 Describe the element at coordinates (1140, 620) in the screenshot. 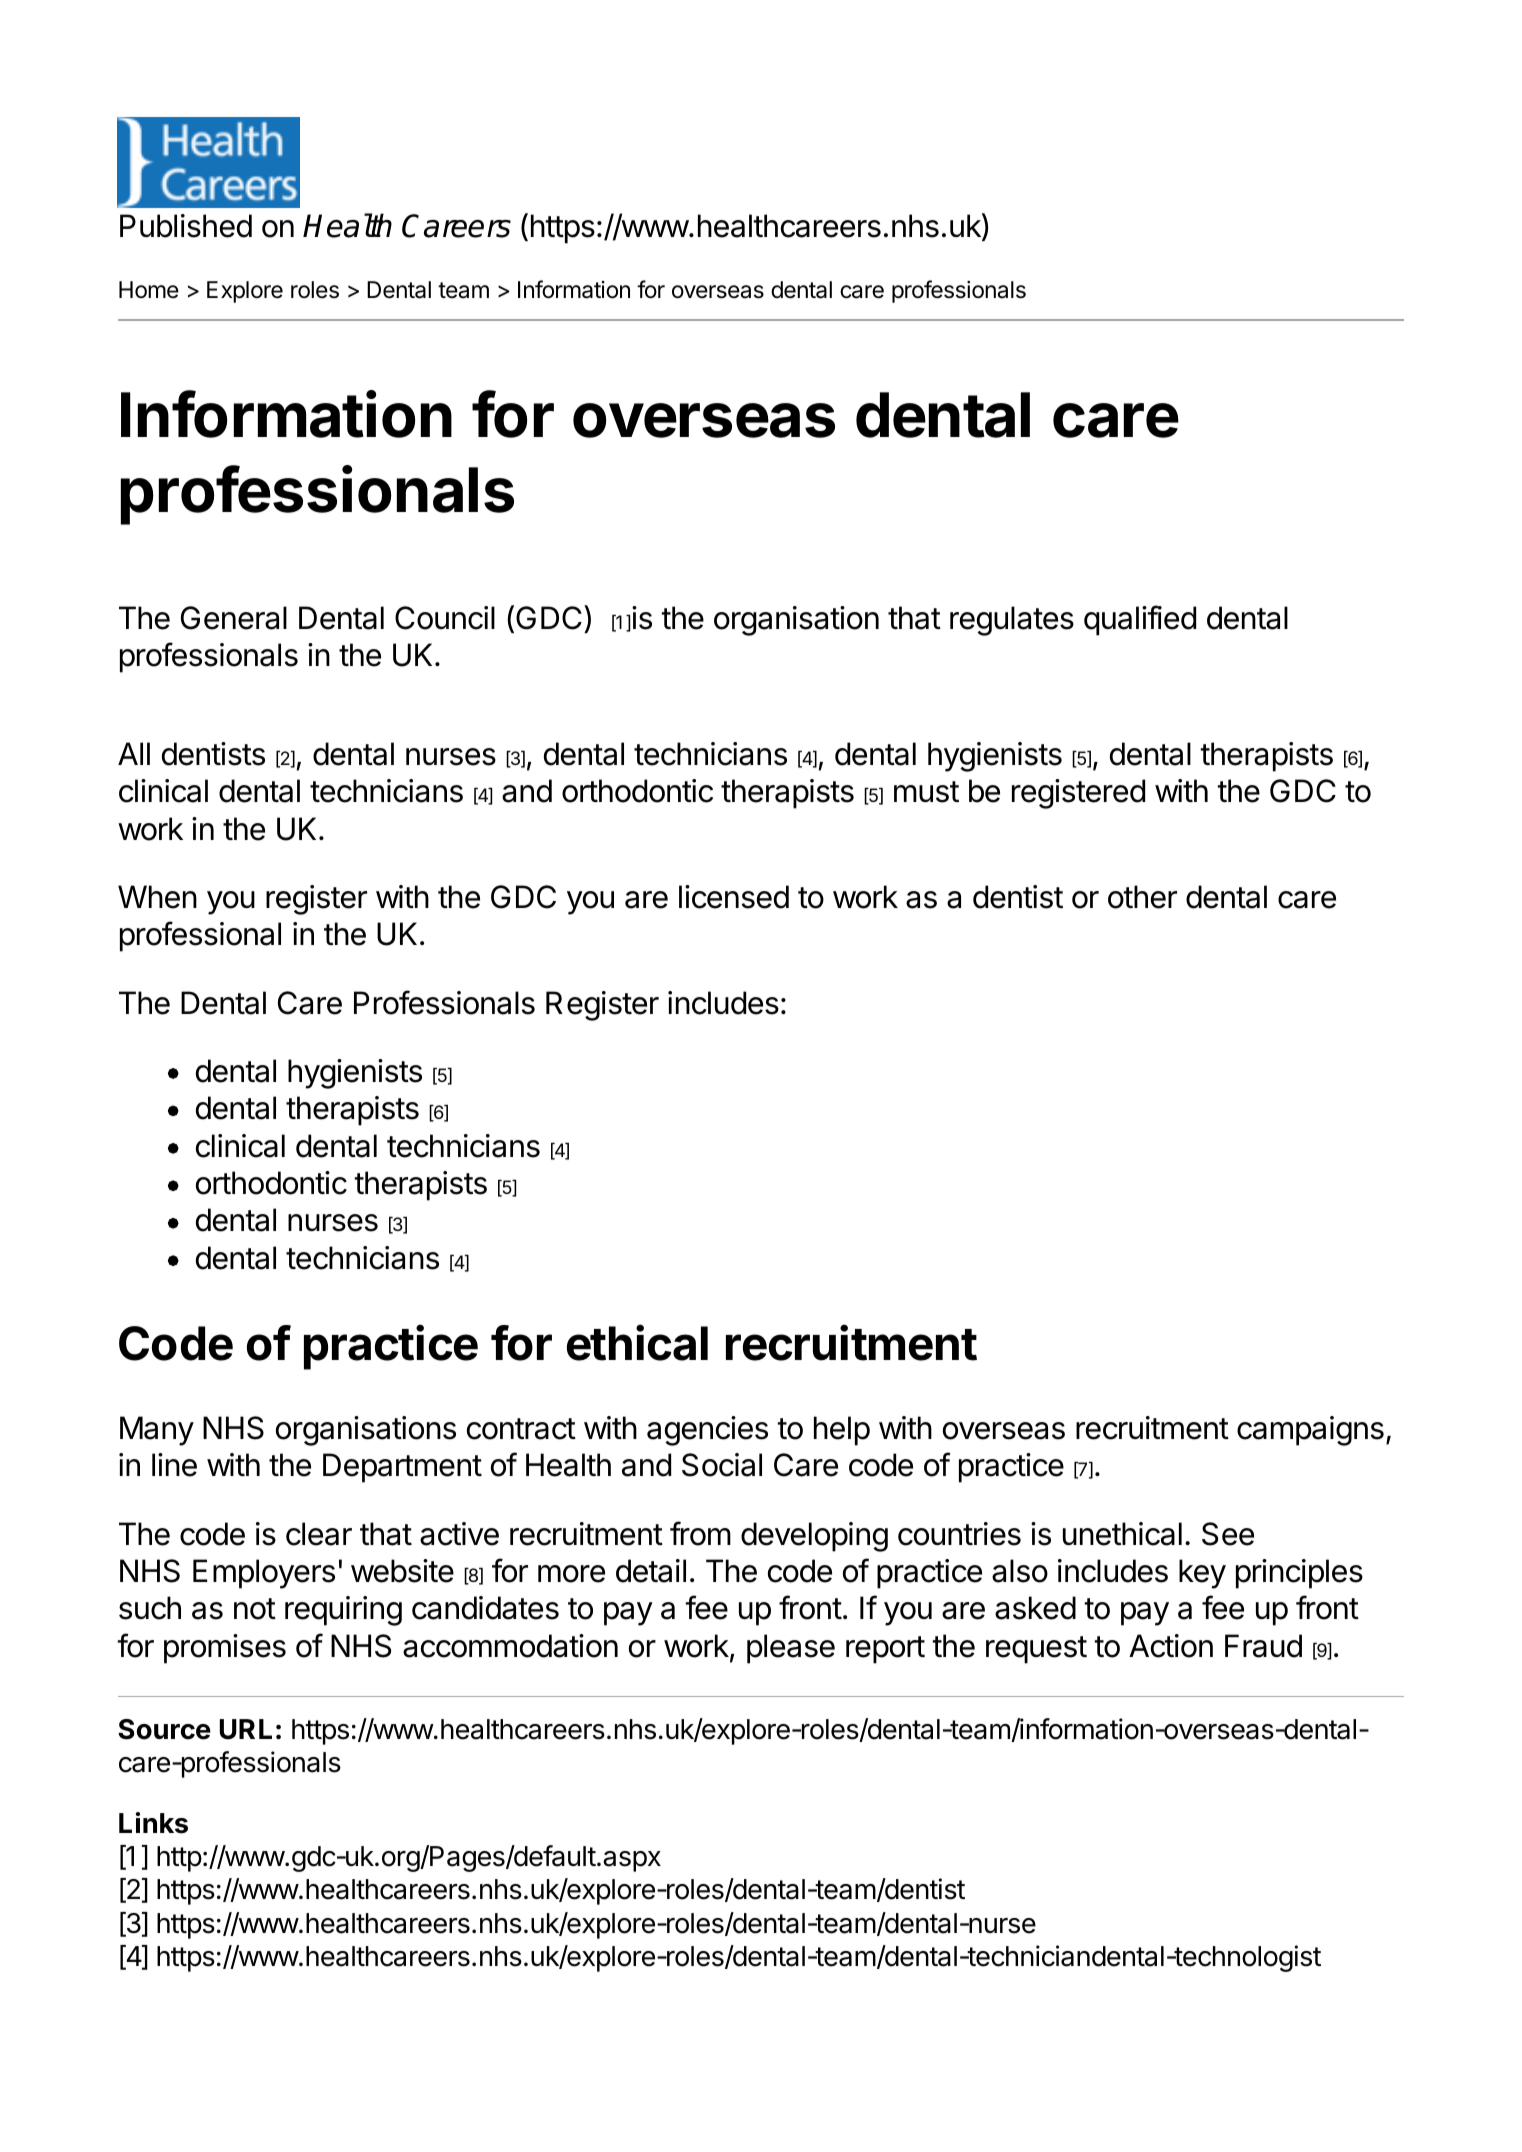

I see `qualified` at that location.
